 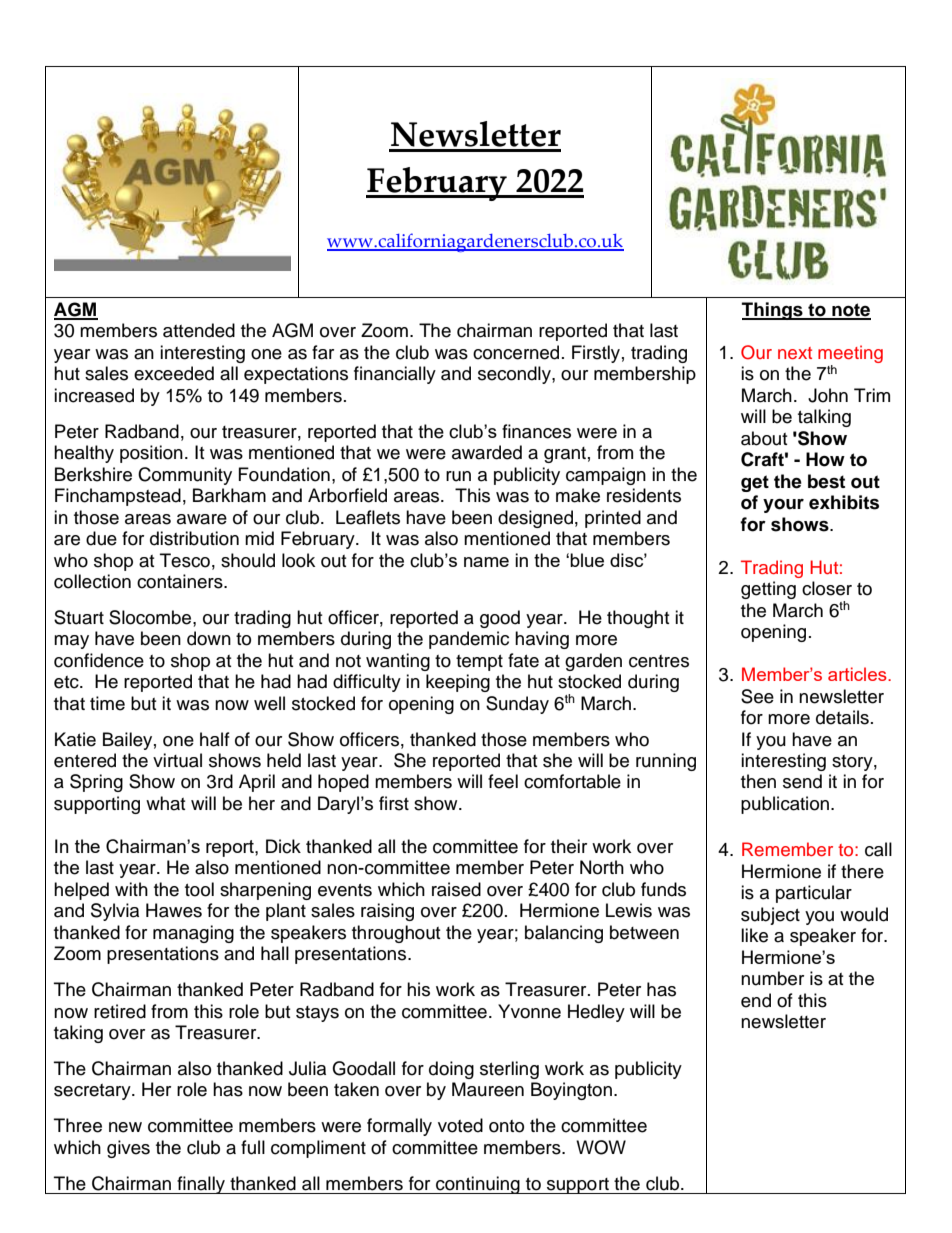 What do you see at coordinates (802, 781) in the screenshot?
I see `send` at bounding box center [802, 781].
